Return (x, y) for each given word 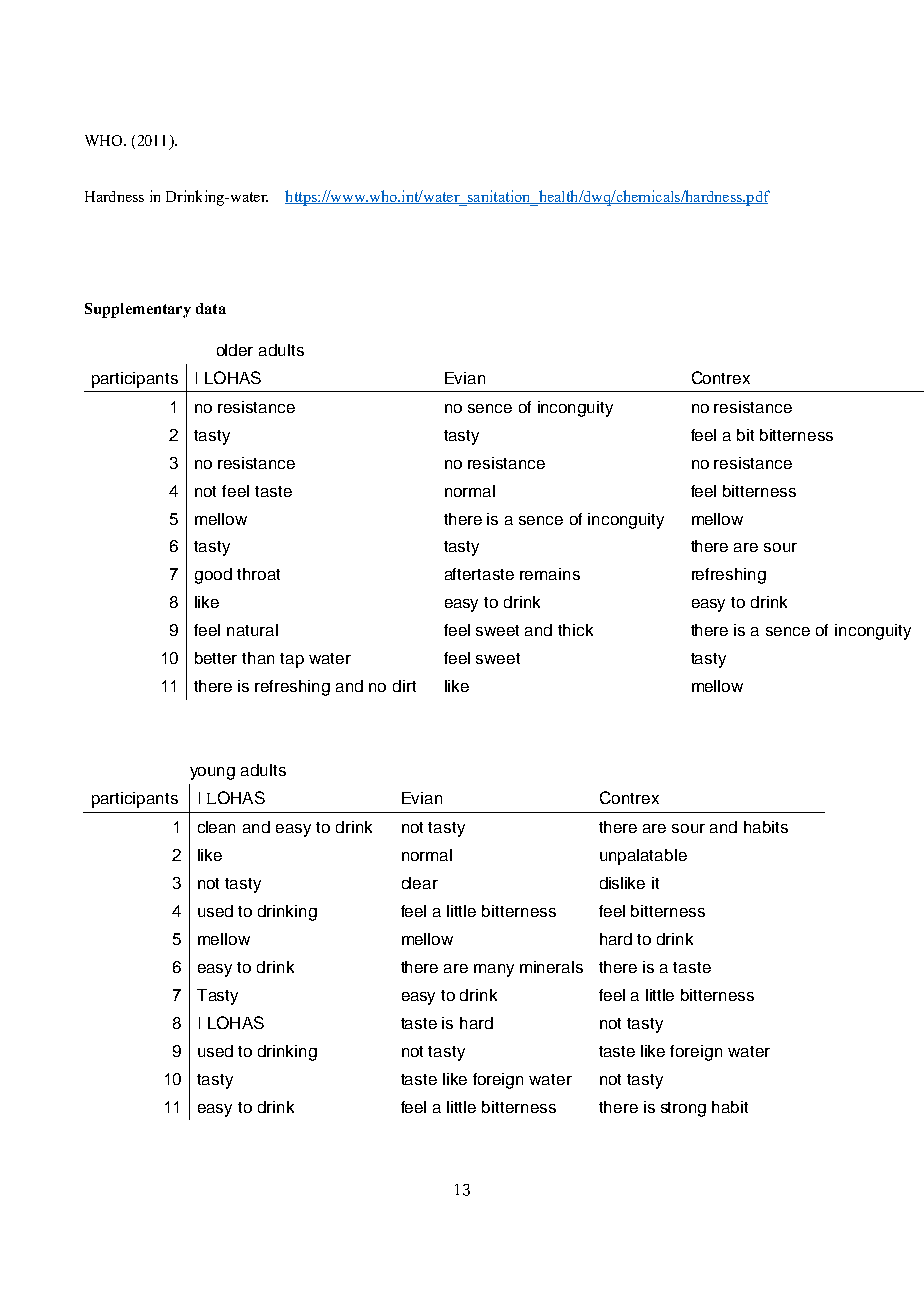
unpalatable (643, 857)
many (494, 970)
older (235, 350)
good (213, 576)
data (211, 308)
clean (216, 827)
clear (420, 883)
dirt (404, 686)
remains (550, 574)
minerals (551, 967)
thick (575, 630)
